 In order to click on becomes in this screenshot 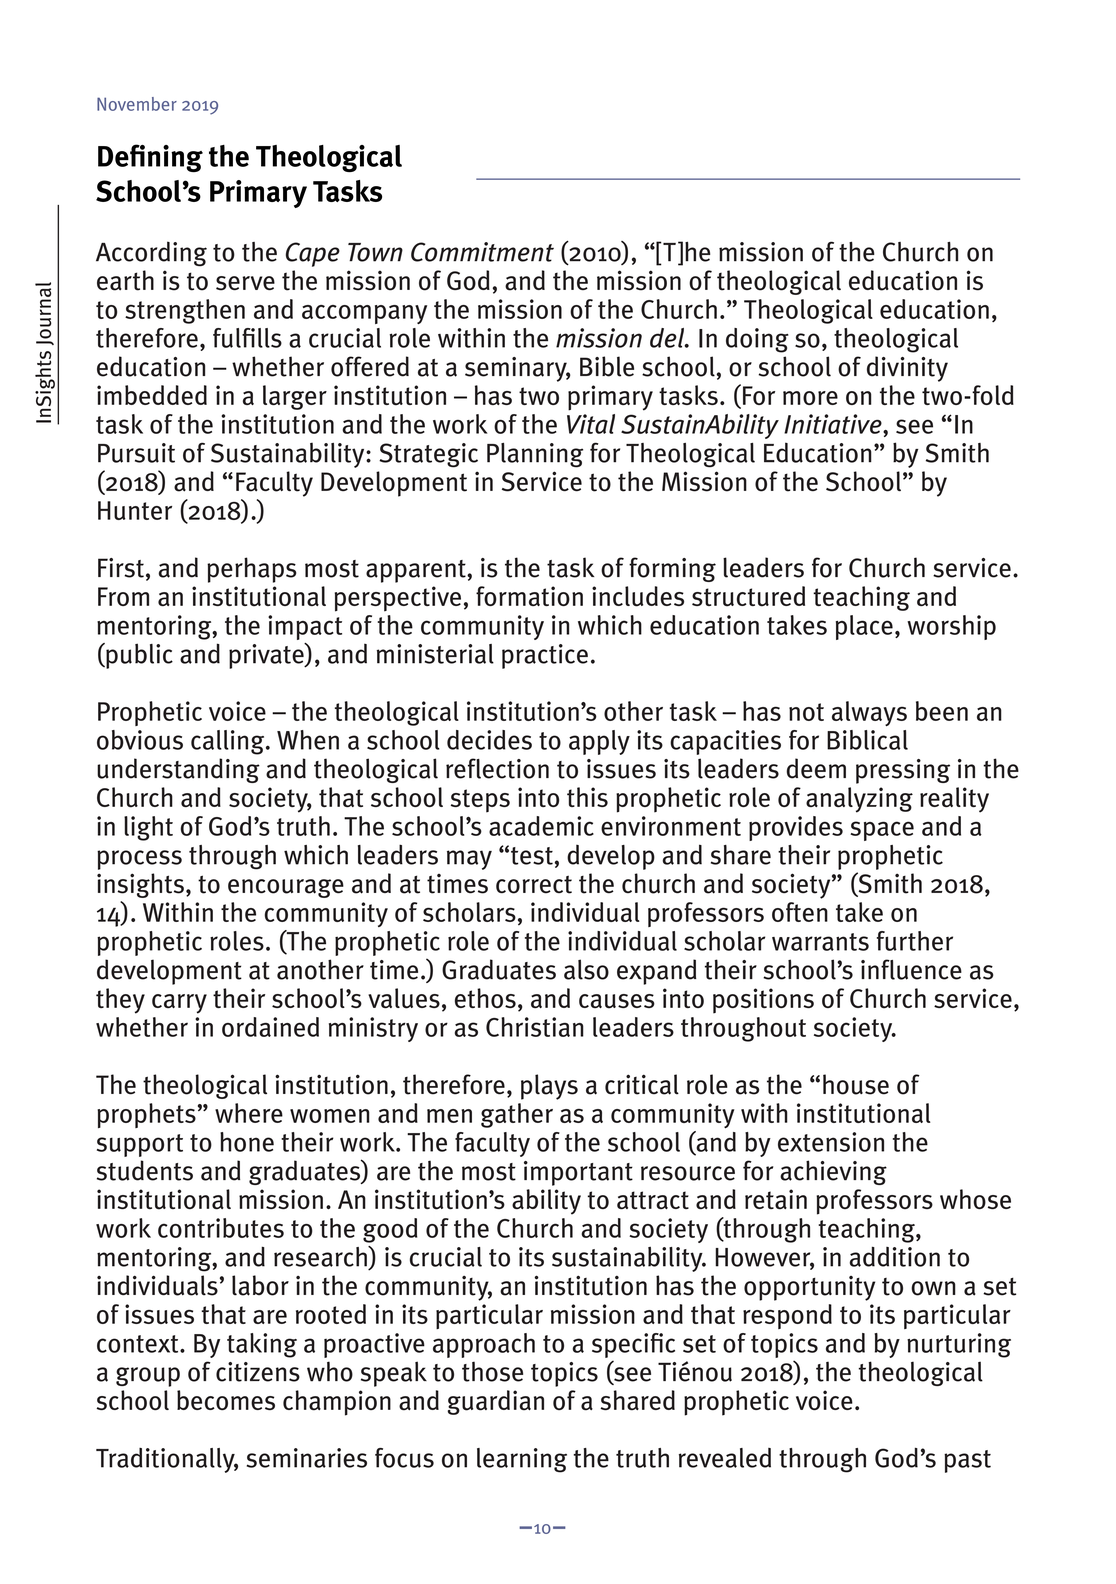, I will do `click(226, 1400)`.
